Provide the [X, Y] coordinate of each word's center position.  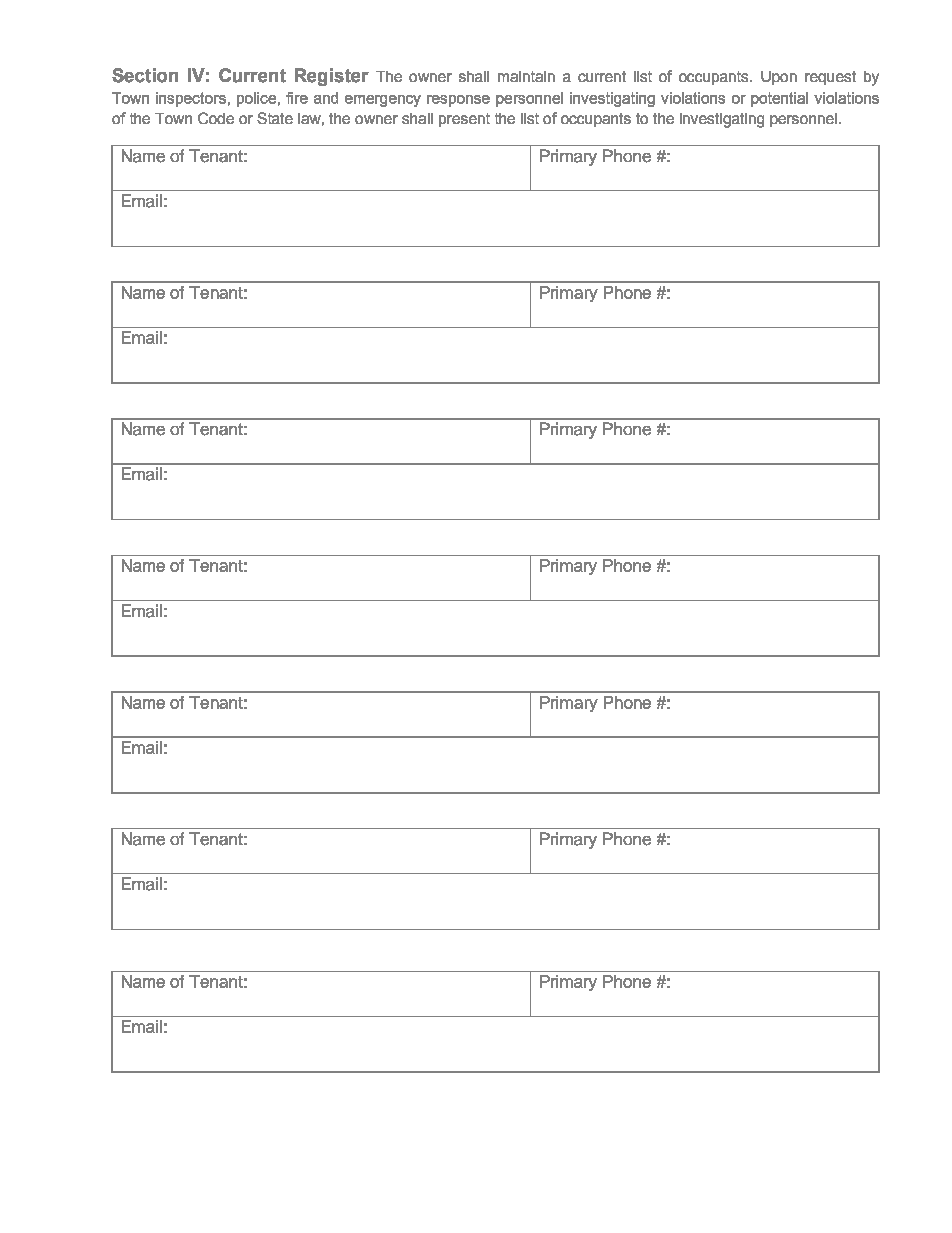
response [458, 101]
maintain [526, 76]
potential [779, 99]
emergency [383, 101]
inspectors [191, 99]
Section [145, 75]
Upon [779, 78]
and [326, 98]
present [464, 120]
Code [216, 118]
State [275, 118]
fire [297, 98]
